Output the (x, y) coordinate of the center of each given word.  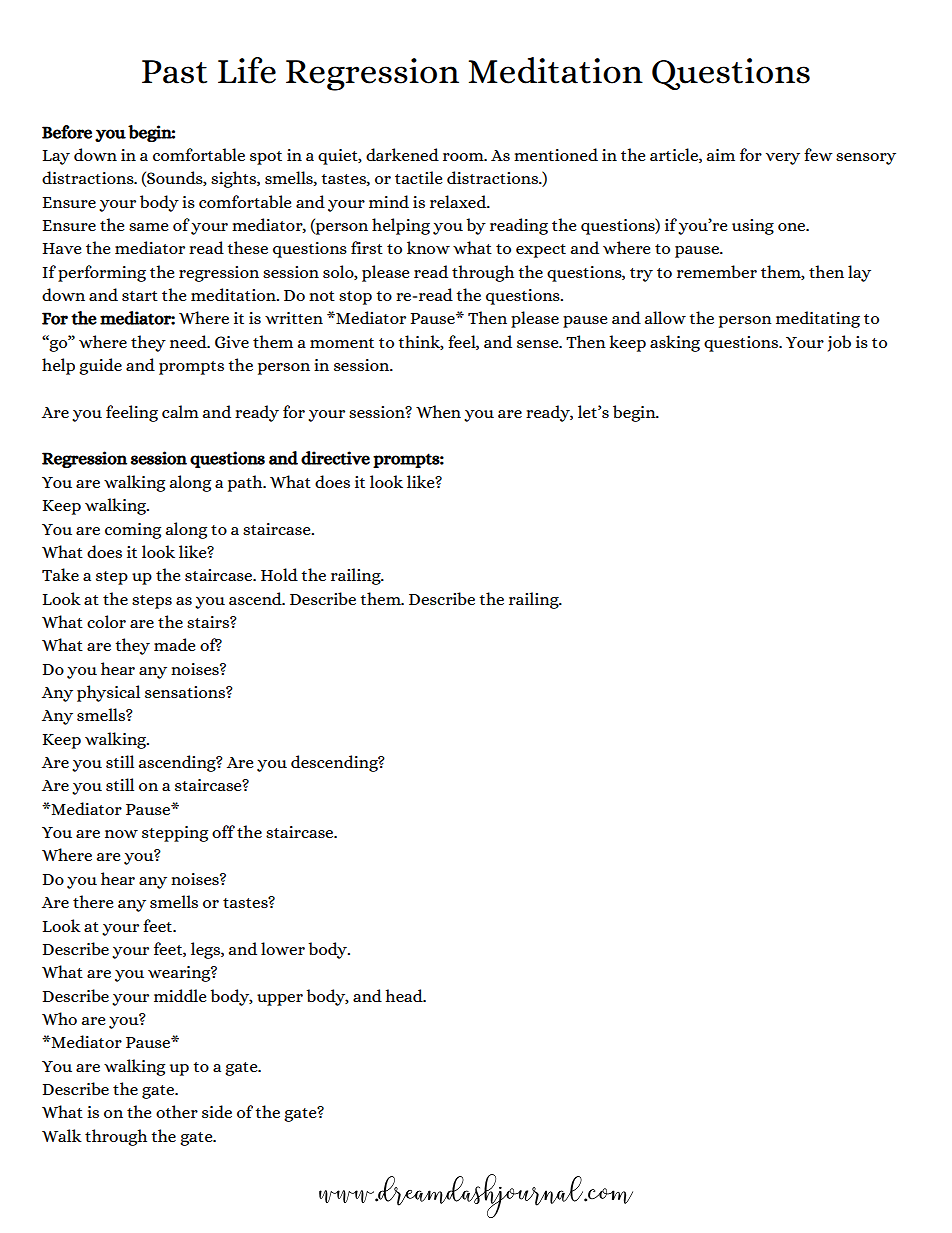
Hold (279, 574)
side (217, 1111)
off (223, 831)
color (106, 621)
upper (280, 1000)
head (405, 995)
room (464, 157)
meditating (818, 319)
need (189, 341)
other (177, 1111)
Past (174, 72)
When (438, 411)
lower (283, 948)
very (783, 159)
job (839, 343)
